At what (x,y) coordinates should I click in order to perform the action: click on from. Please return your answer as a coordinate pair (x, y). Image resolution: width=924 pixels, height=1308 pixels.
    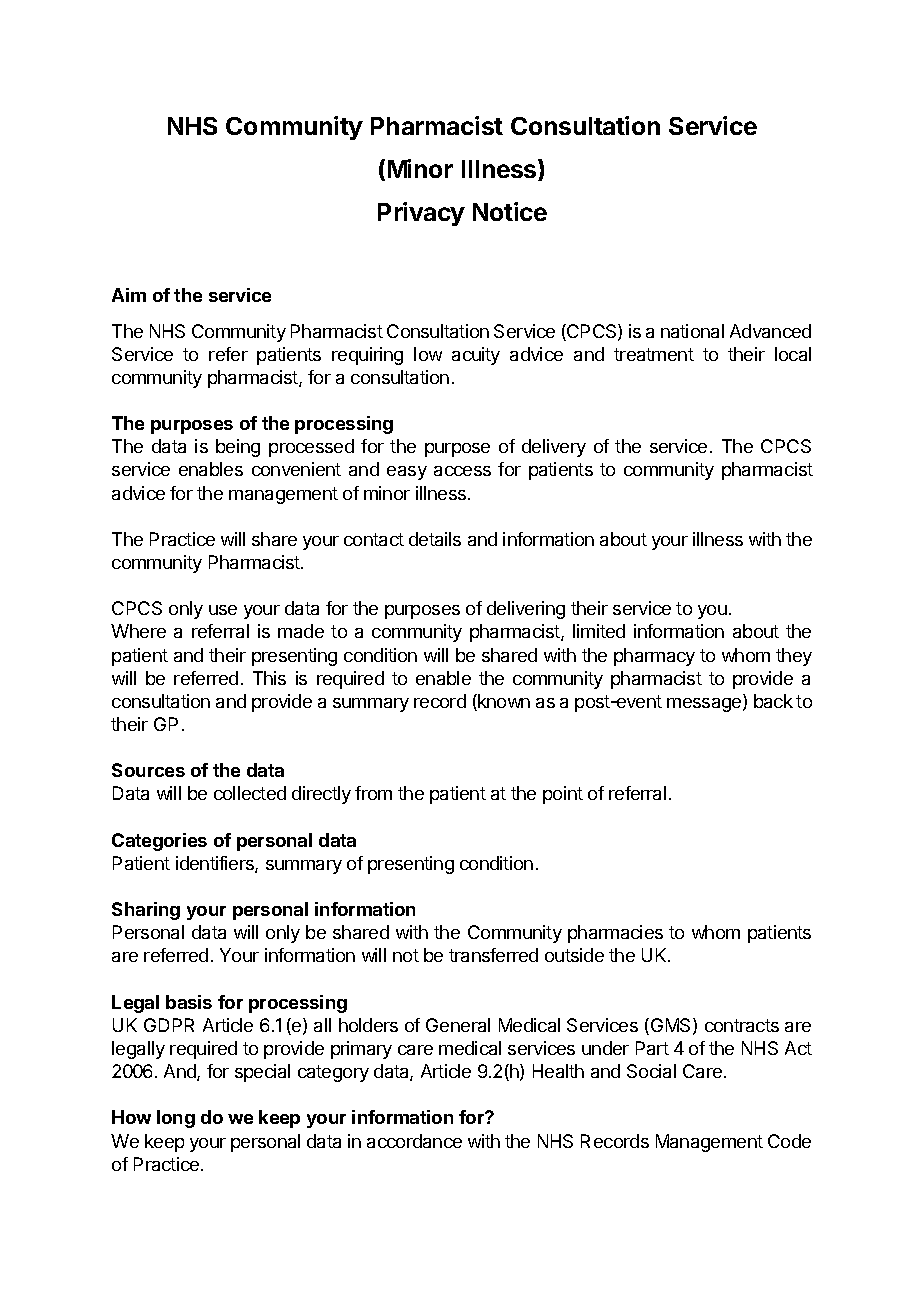
    Looking at the image, I should click on (373, 793).
